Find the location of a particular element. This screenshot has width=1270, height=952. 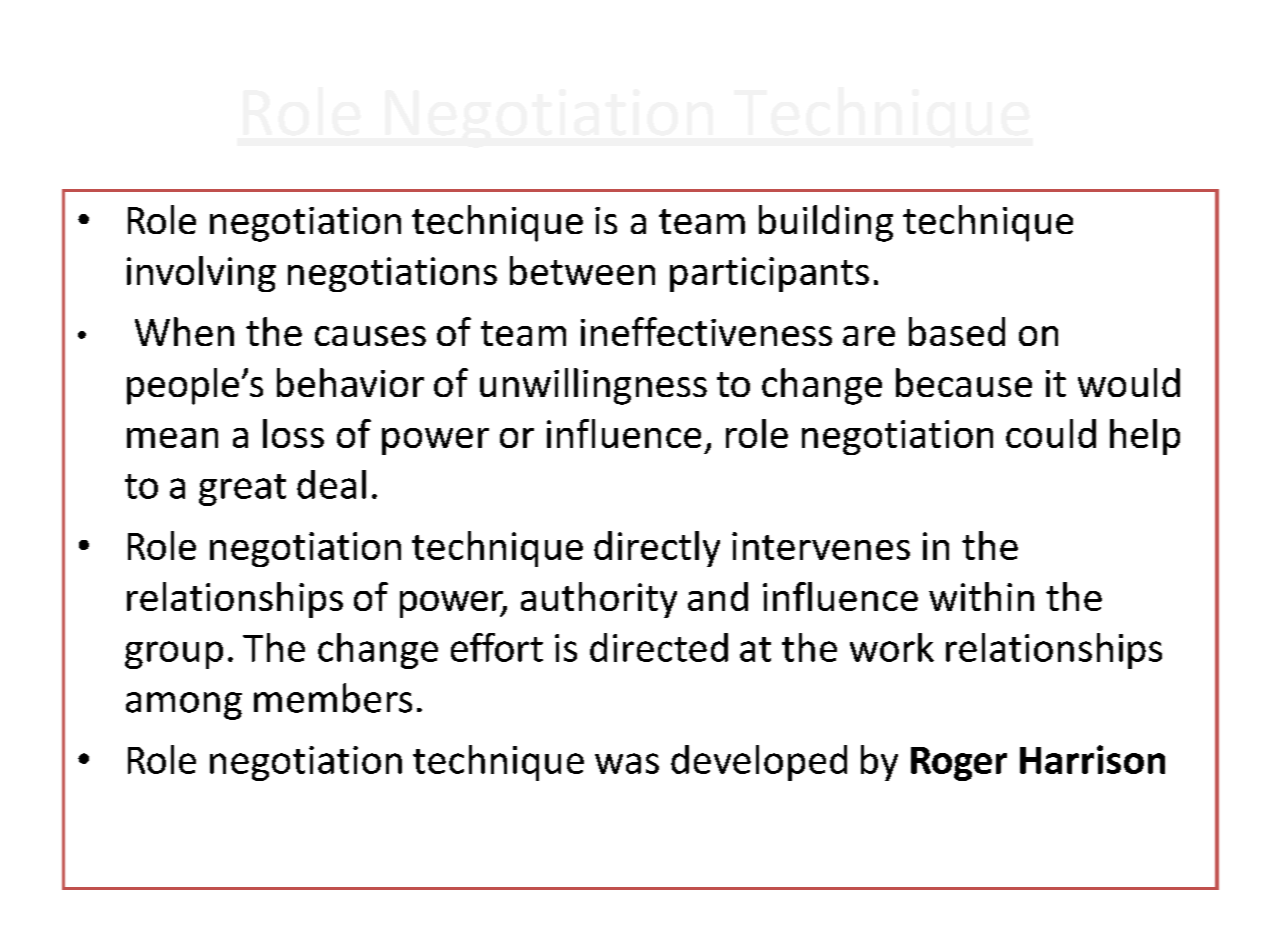

within is located at coordinates (981, 596).
